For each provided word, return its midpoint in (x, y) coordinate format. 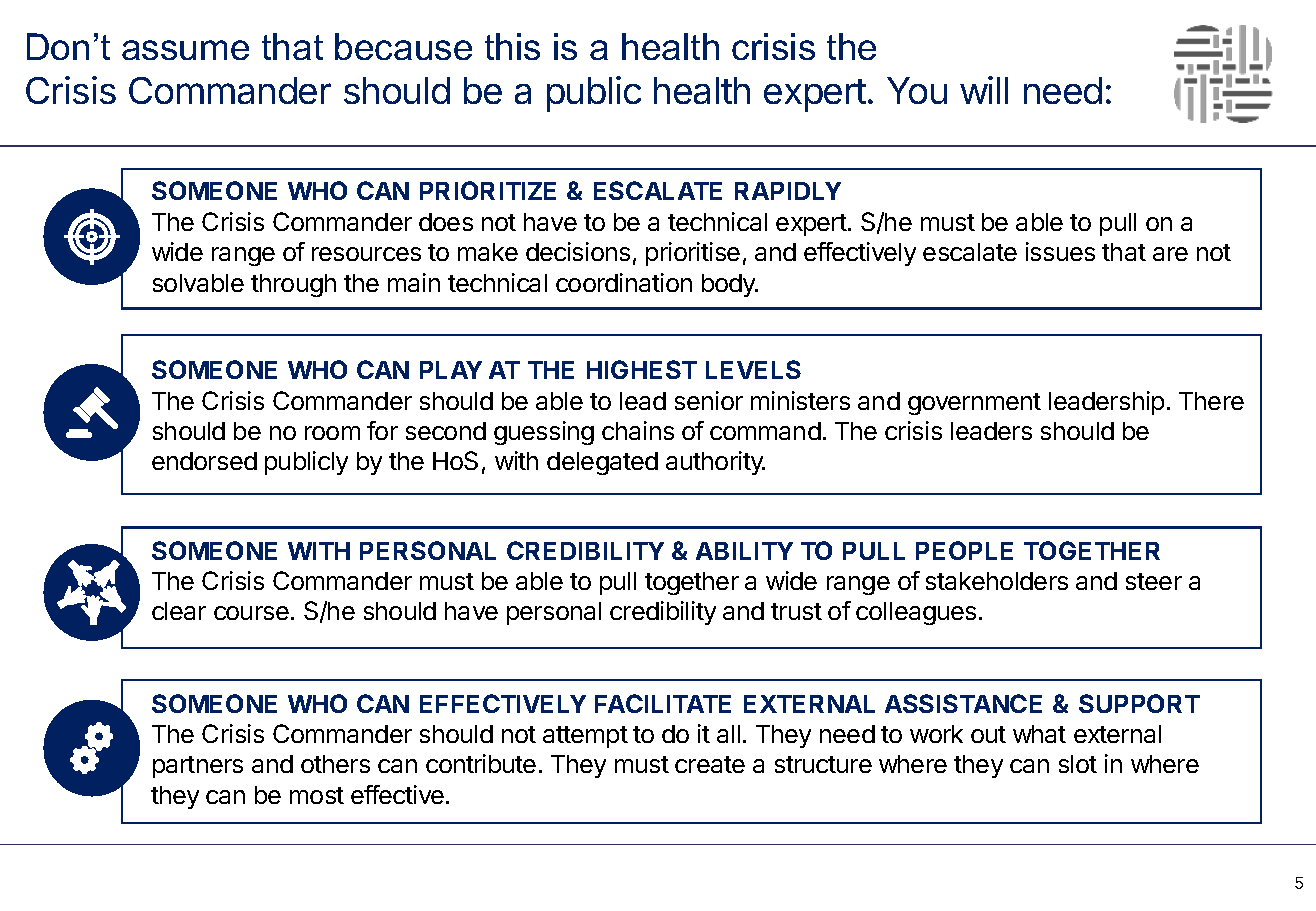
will (984, 90)
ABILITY (744, 551)
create (710, 764)
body (730, 285)
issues (1060, 251)
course (251, 613)
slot (1078, 764)
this (512, 46)
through (293, 285)
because (403, 46)
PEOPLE (964, 550)
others (335, 764)
